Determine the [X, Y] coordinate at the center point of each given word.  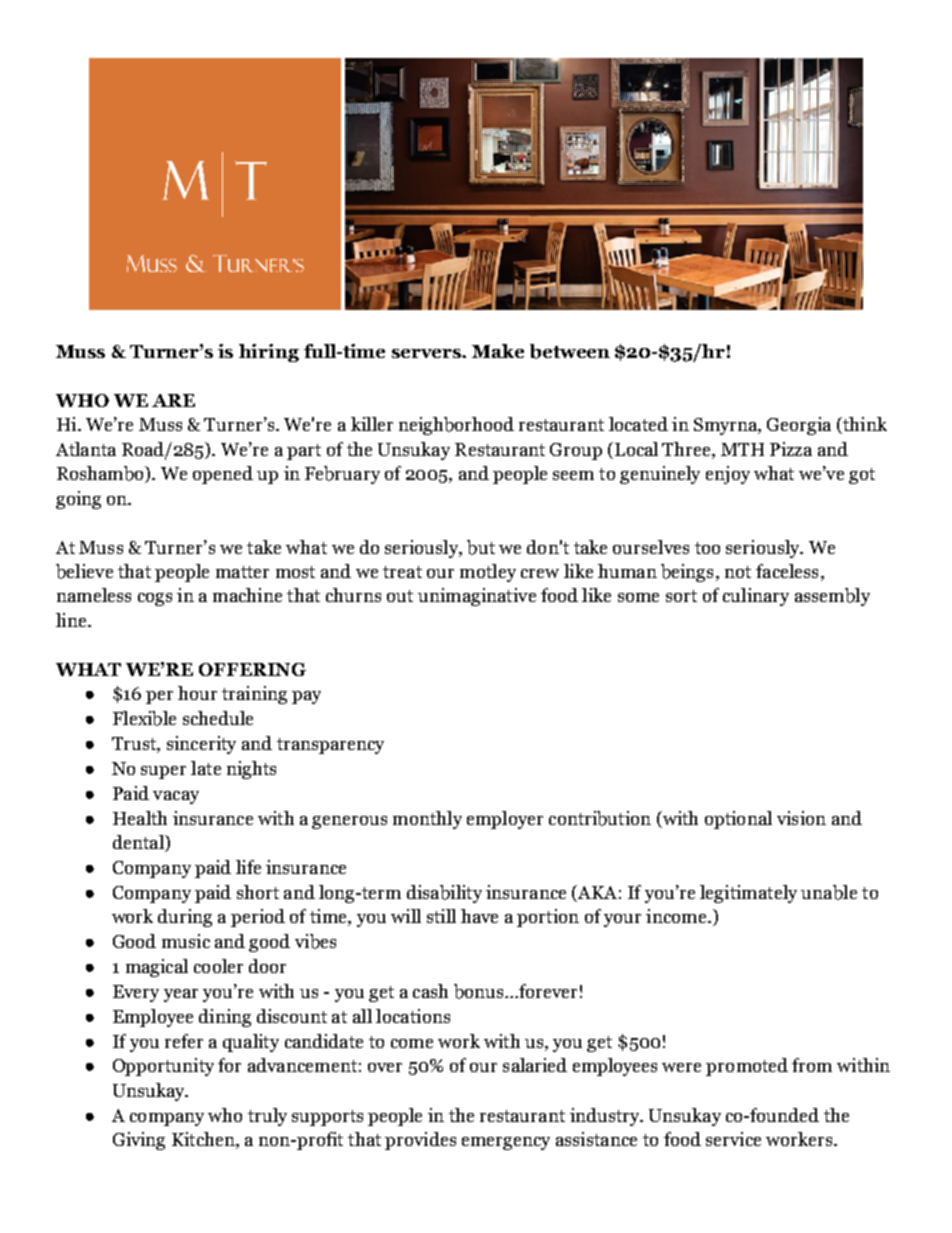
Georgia [799, 426]
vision [801, 818]
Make [498, 351]
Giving [139, 1141]
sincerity [201, 745]
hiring [269, 353]
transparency [330, 746]
